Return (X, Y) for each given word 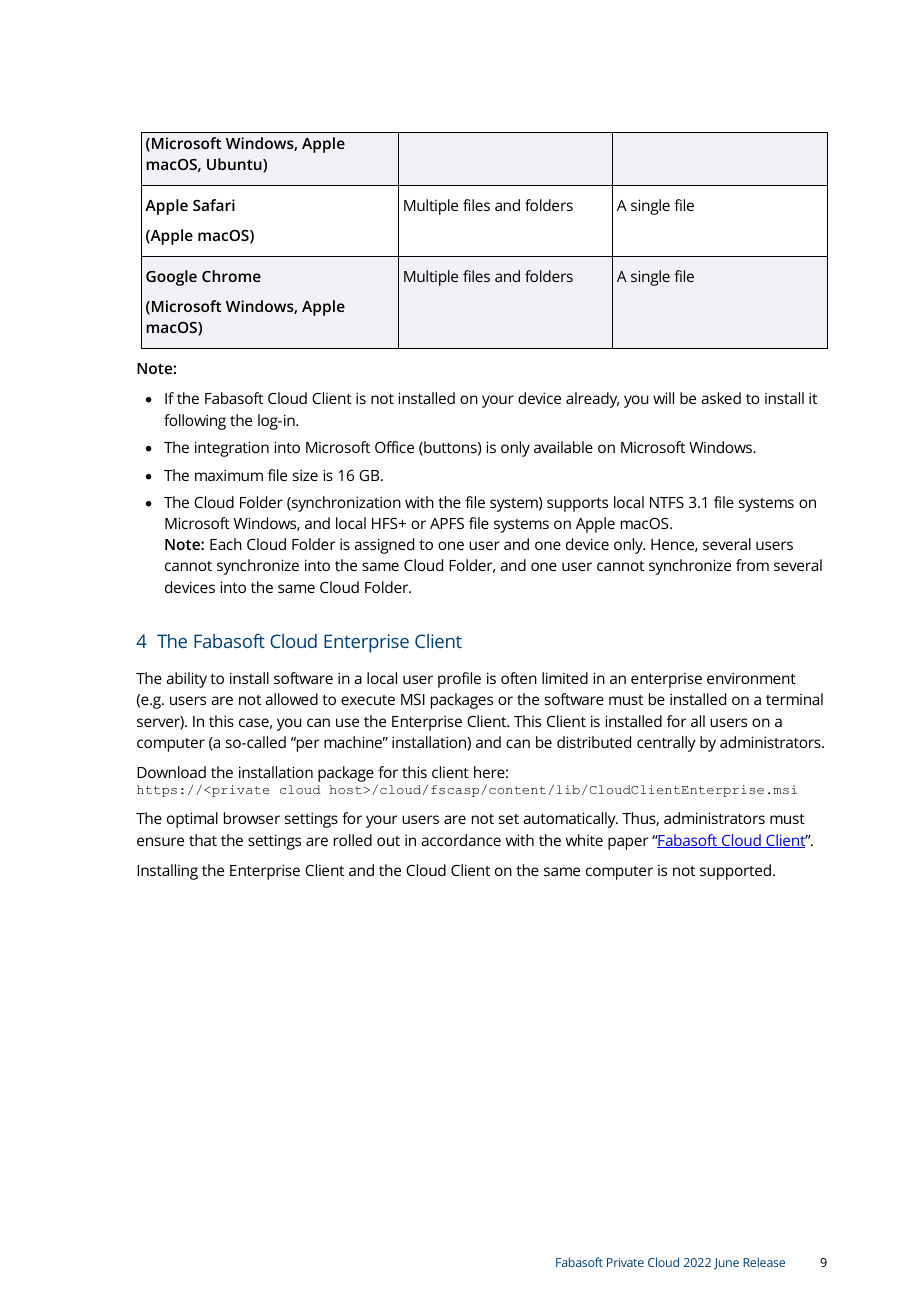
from (752, 565)
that (203, 840)
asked (721, 398)
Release (764, 1262)
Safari (214, 205)
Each (226, 544)
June (726, 1264)
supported (737, 872)
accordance (461, 840)
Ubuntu (235, 165)
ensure (160, 841)
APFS (447, 523)
